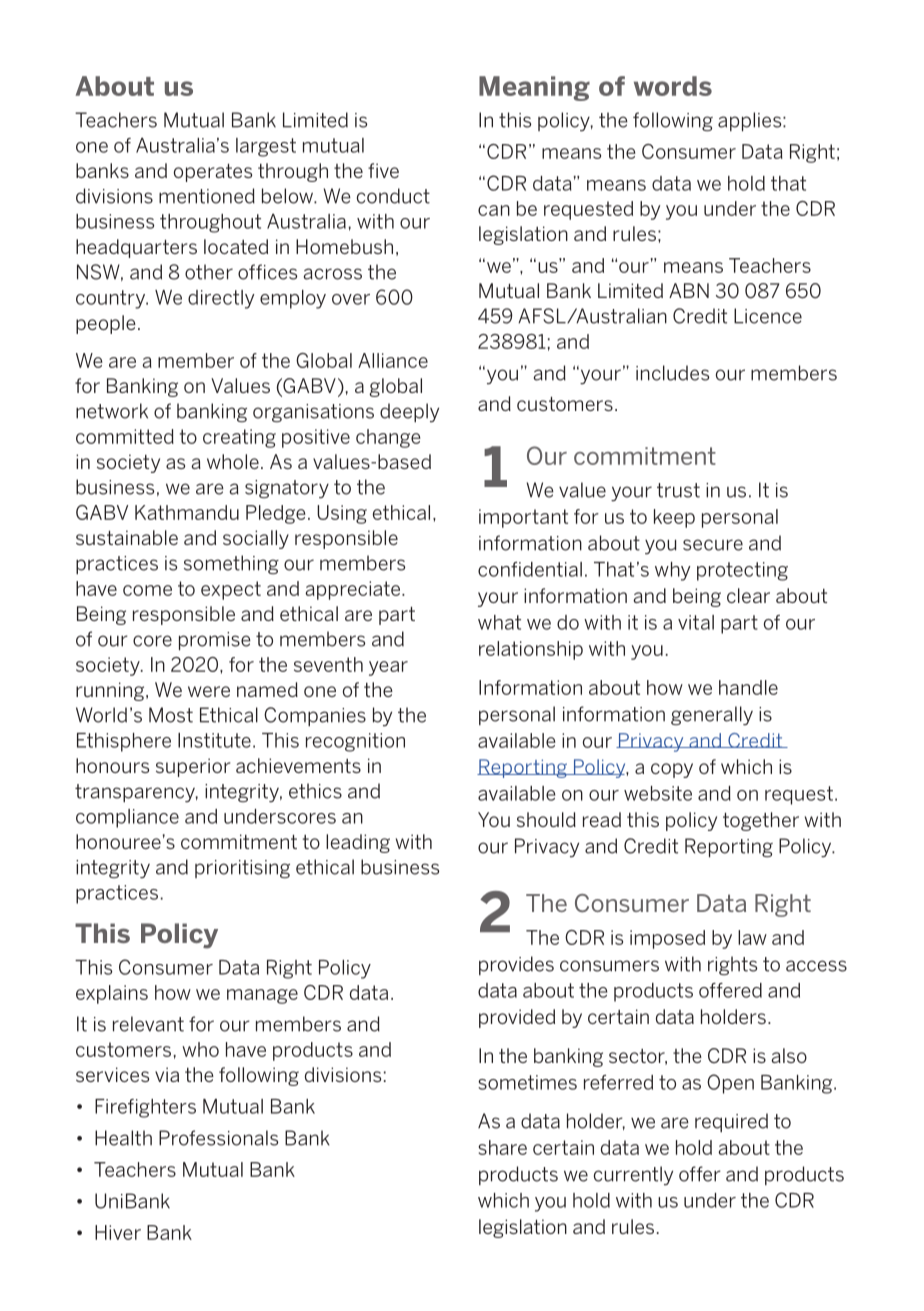 The image size is (924, 1311). Describe the element at coordinates (213, 173) in the page. I see `operates` at that location.
